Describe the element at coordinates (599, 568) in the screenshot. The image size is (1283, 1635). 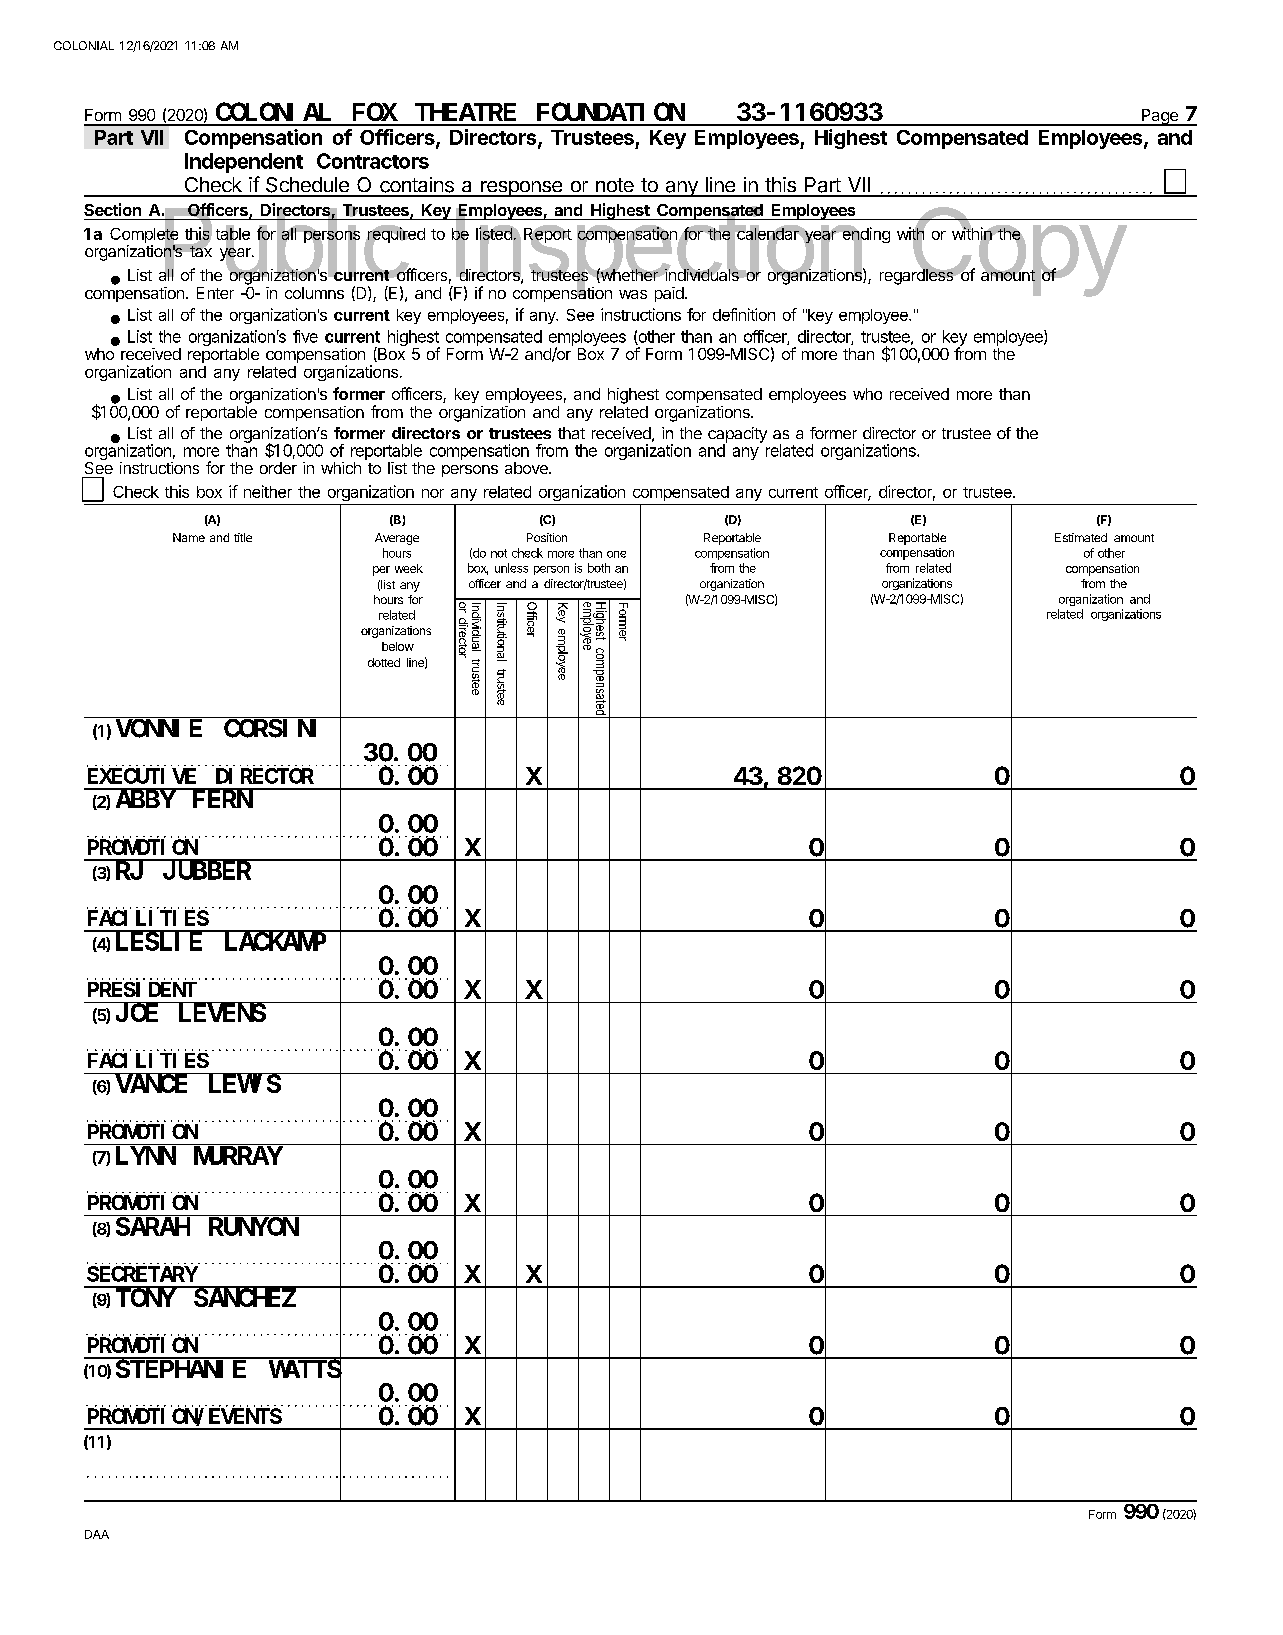
I see `both` at that location.
